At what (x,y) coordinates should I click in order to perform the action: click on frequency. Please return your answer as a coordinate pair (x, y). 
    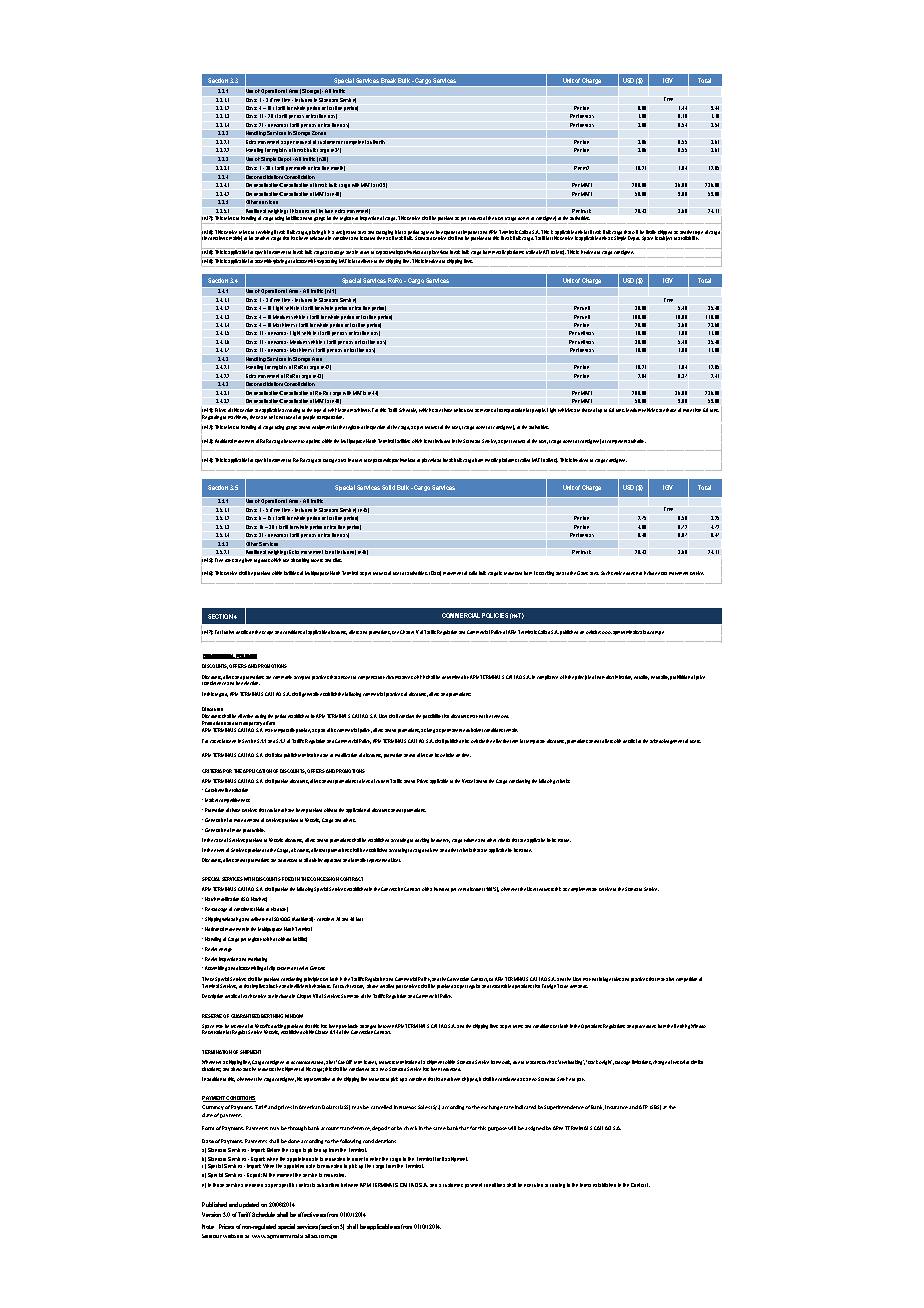
    Looking at the image, I should click on (440, 840).
